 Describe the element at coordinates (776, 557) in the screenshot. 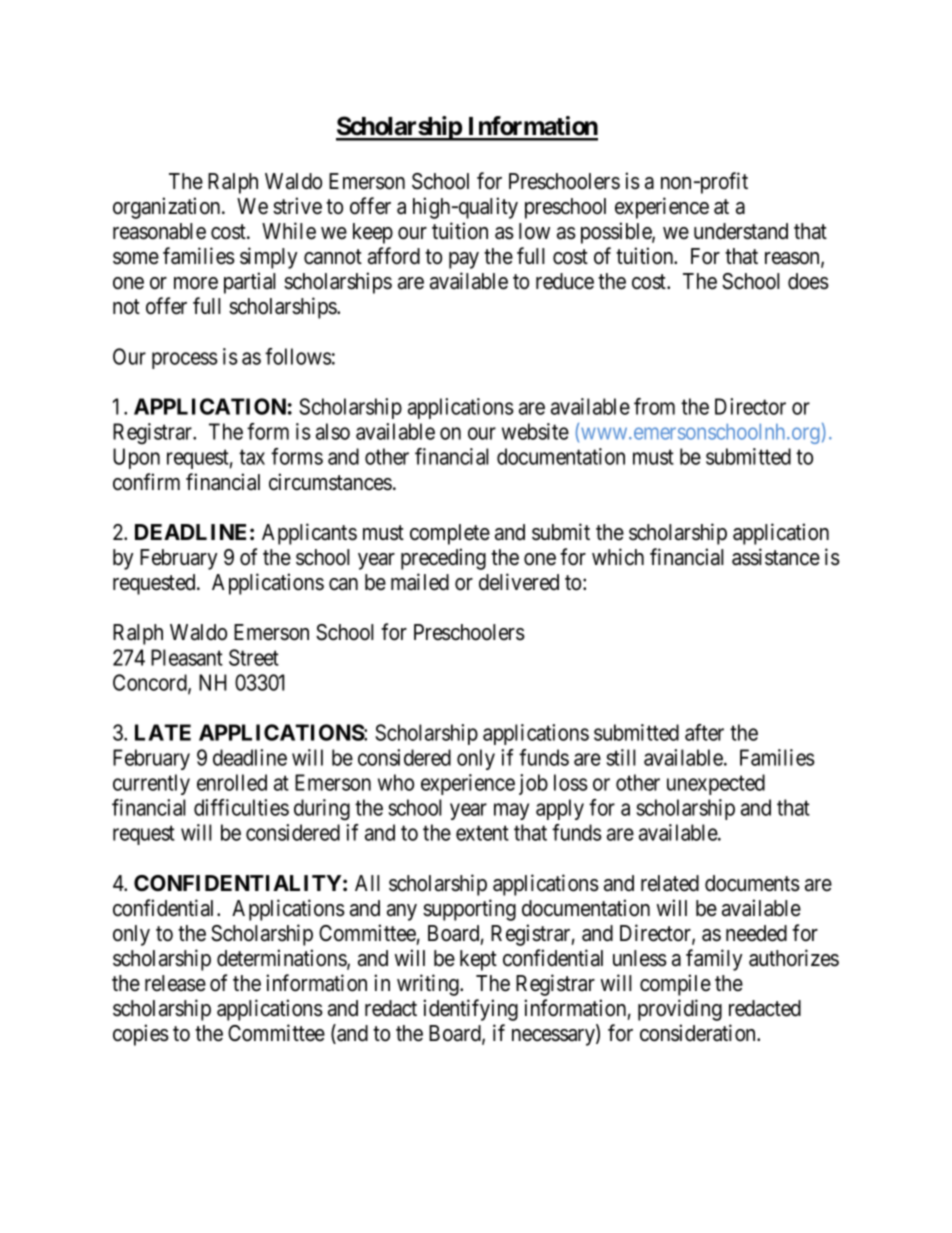

I see `assistance` at that location.
